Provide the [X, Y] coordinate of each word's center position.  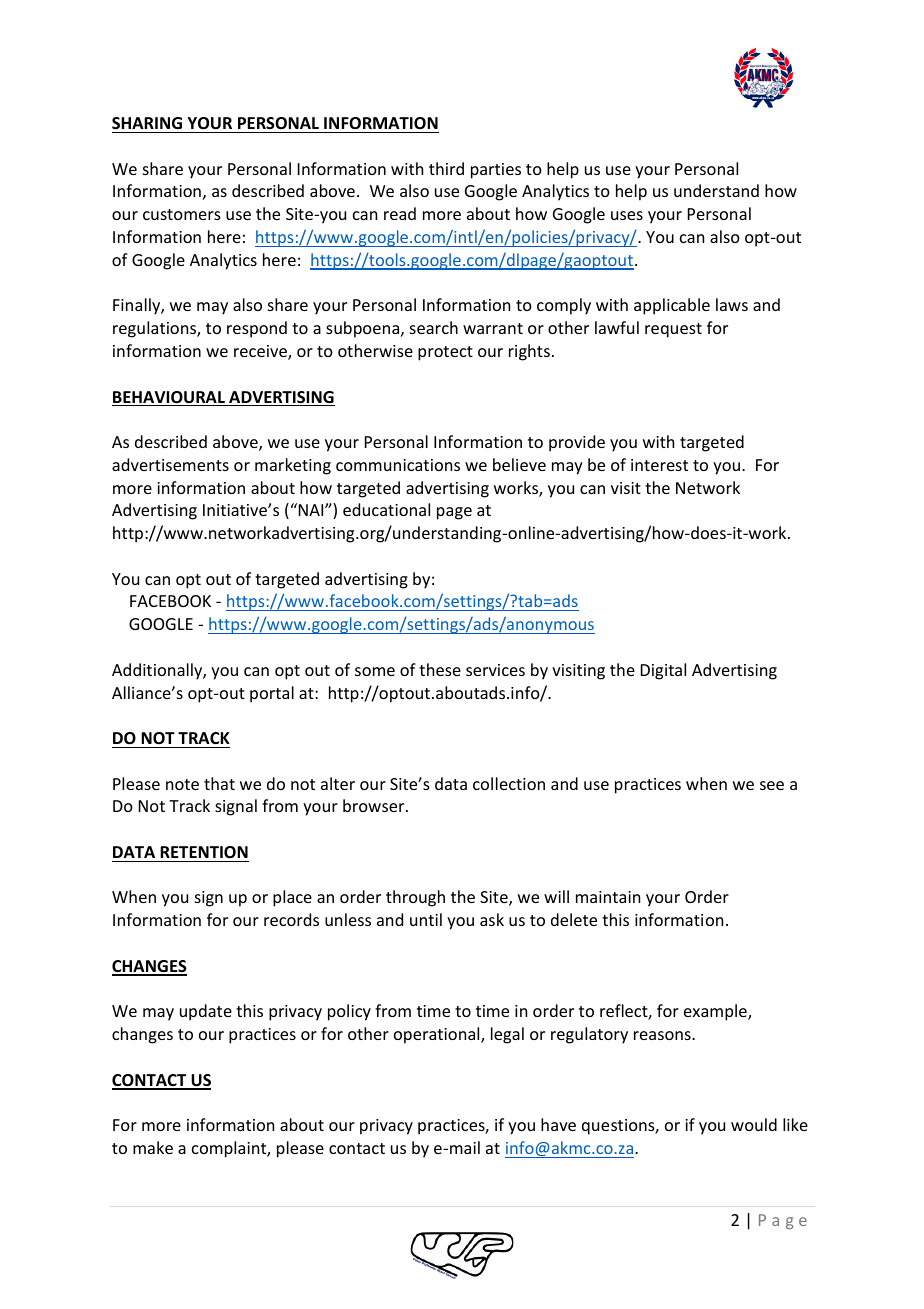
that [219, 783]
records [291, 919]
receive [261, 352]
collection [509, 783]
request [673, 330]
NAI [311, 509]
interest [659, 465]
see [772, 785]
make [153, 1147]
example [716, 1012]
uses [627, 215]
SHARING [147, 123]
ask [492, 919]
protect [445, 353]
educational [386, 509]
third [446, 168]
